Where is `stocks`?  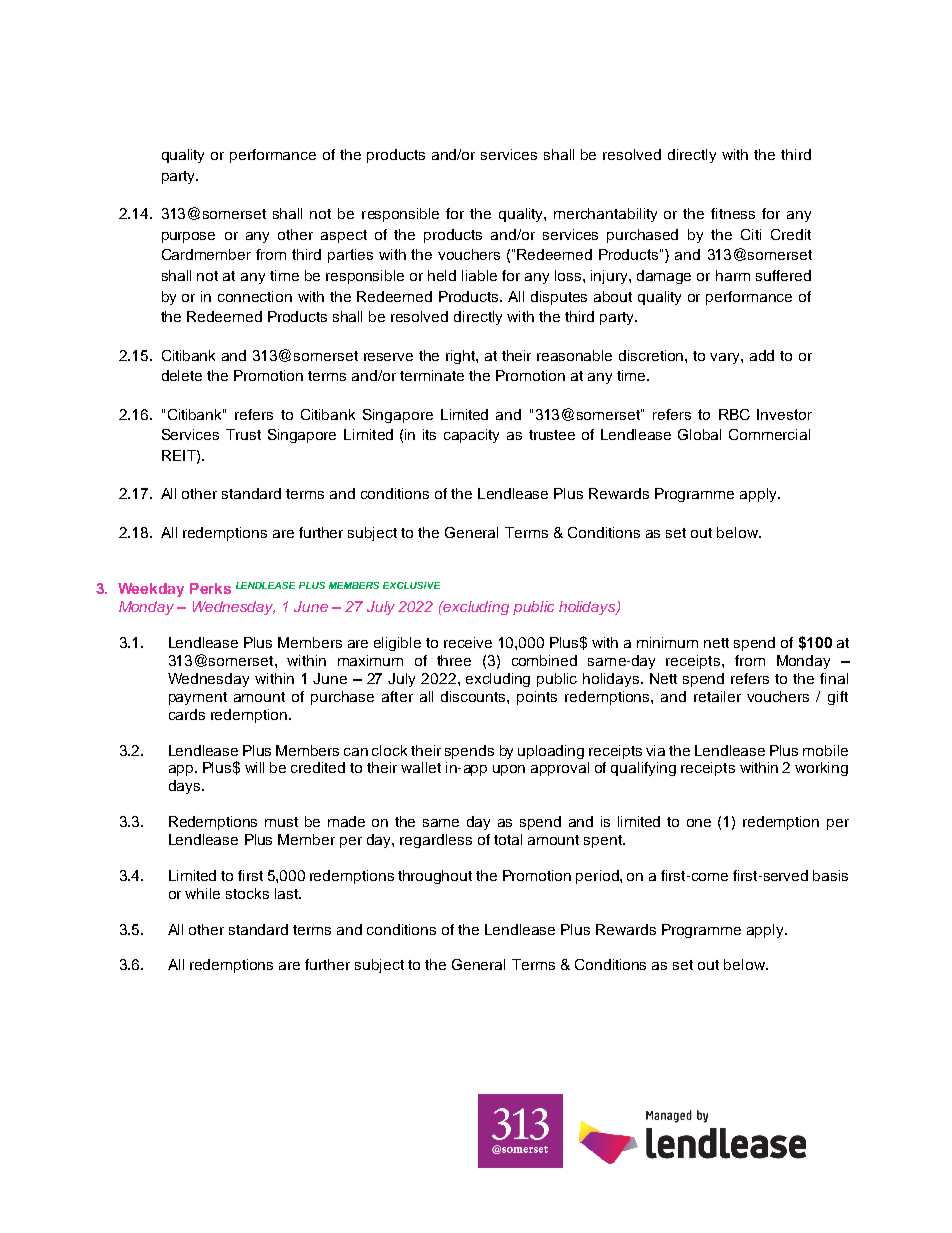 stocks is located at coordinates (247, 893).
